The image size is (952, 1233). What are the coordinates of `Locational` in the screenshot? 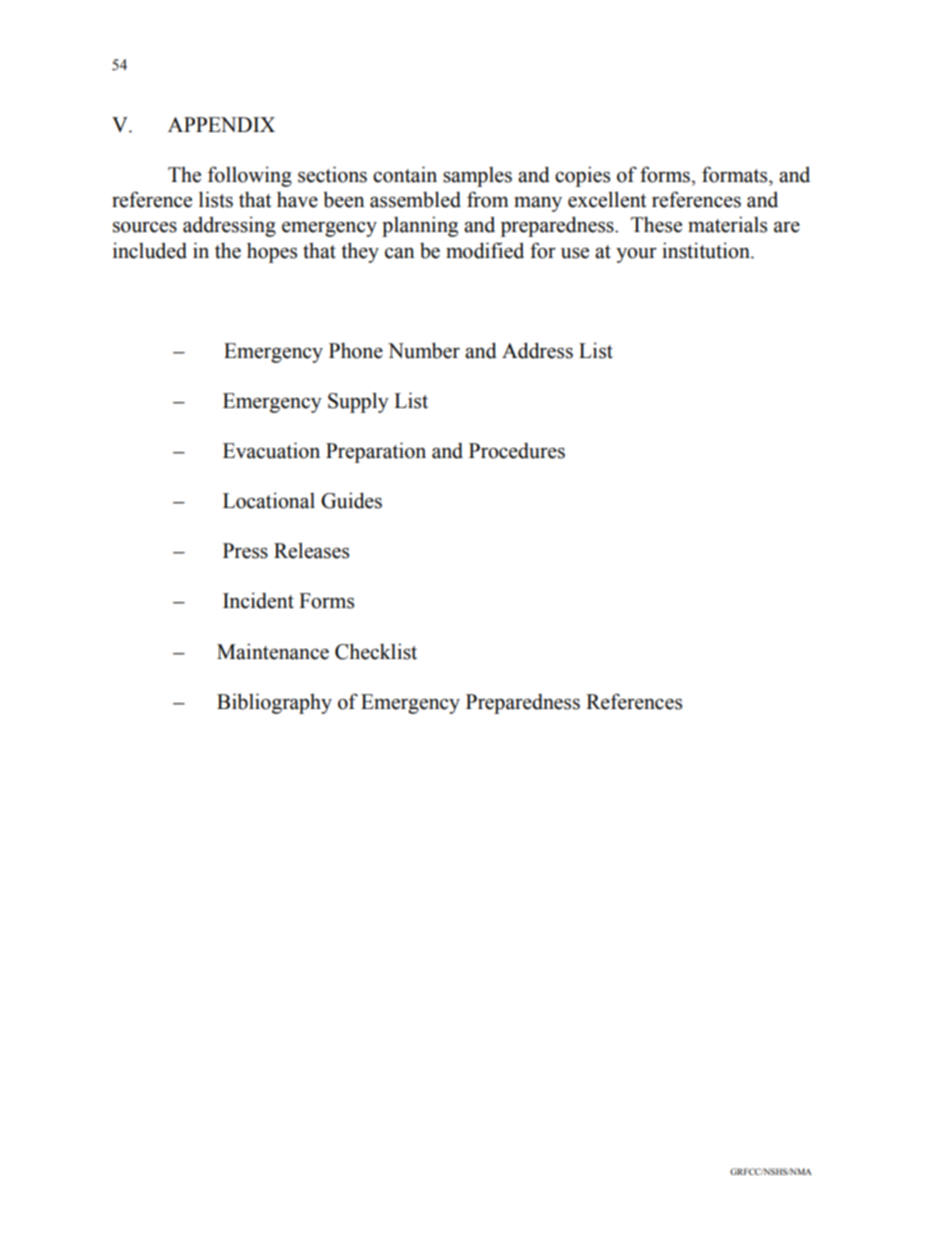 It's located at (269, 500).
